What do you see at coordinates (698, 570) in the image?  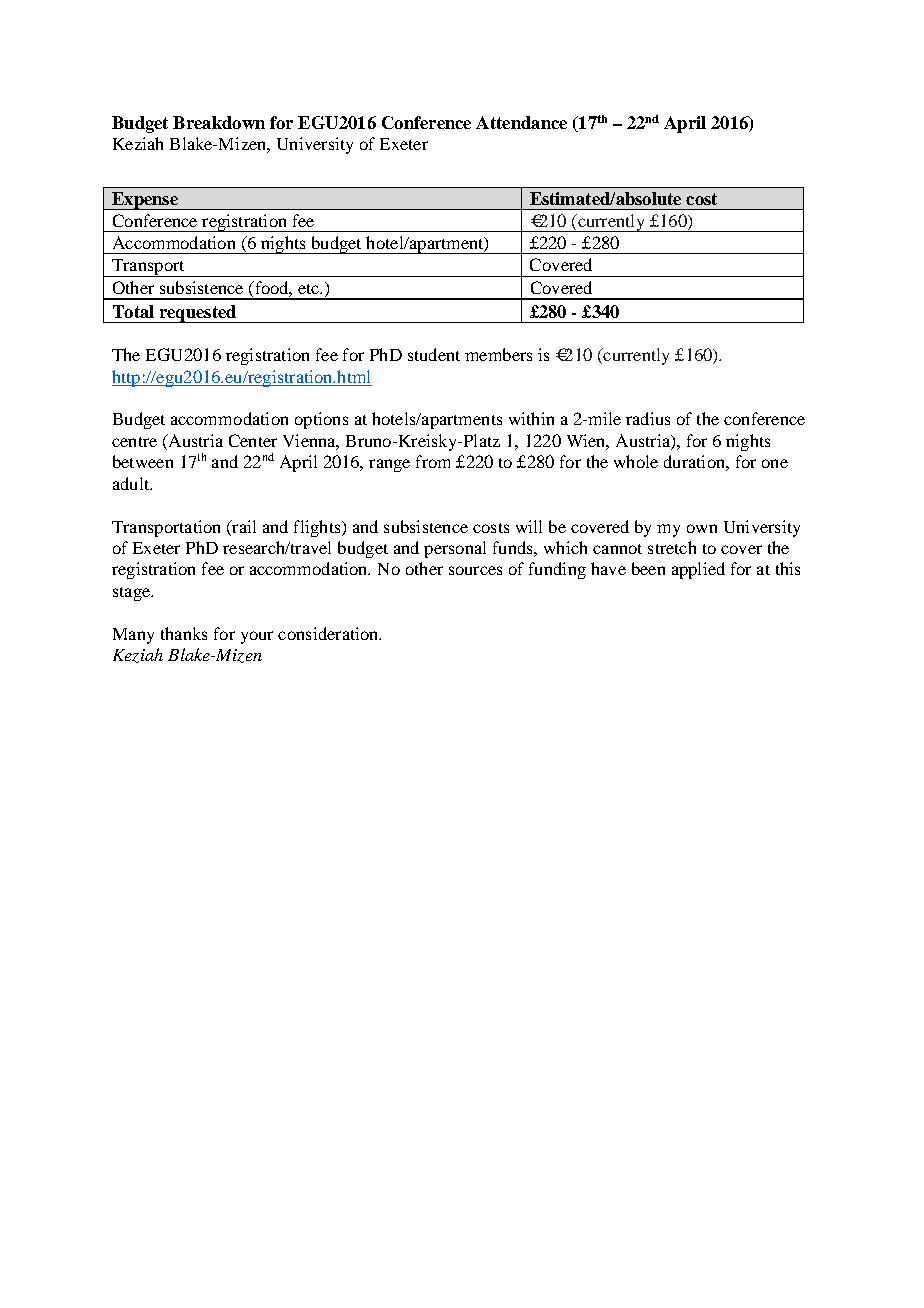 I see `applied` at bounding box center [698, 570].
